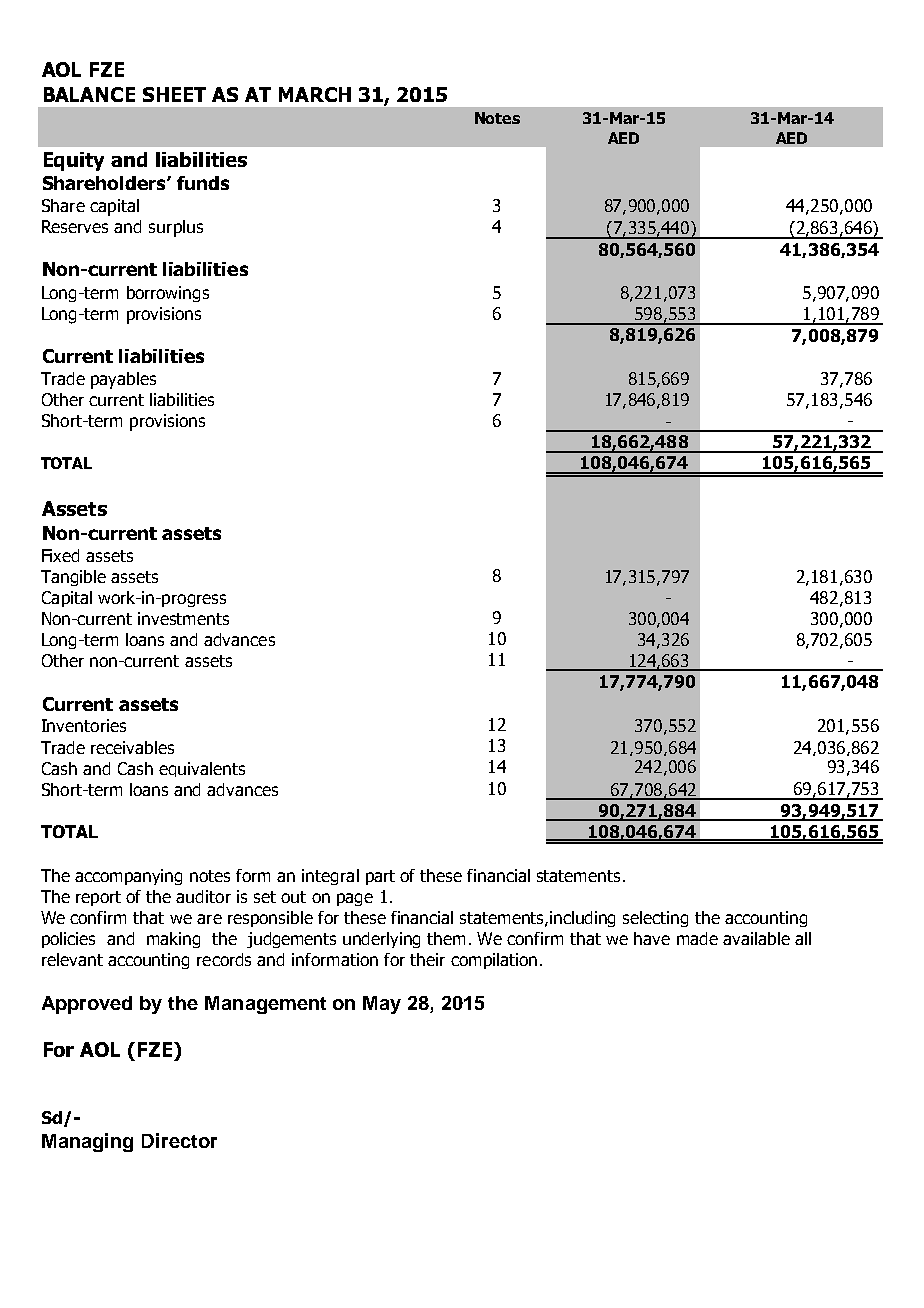 The height and width of the screenshot is (1308, 924). Describe the element at coordinates (168, 294) in the screenshot. I see `borrowings` at that location.
